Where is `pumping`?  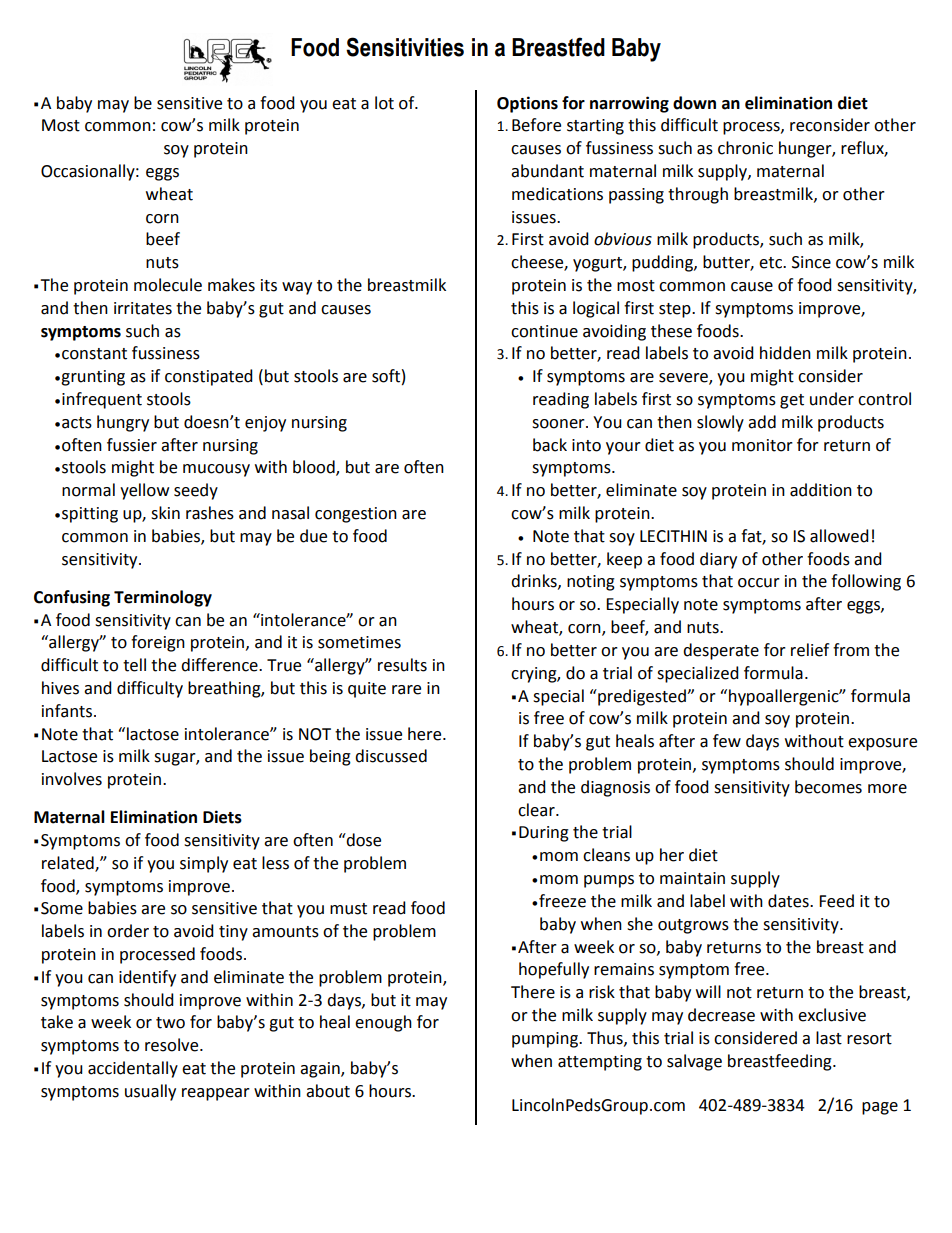
pumping is located at coordinates (546, 1040).
